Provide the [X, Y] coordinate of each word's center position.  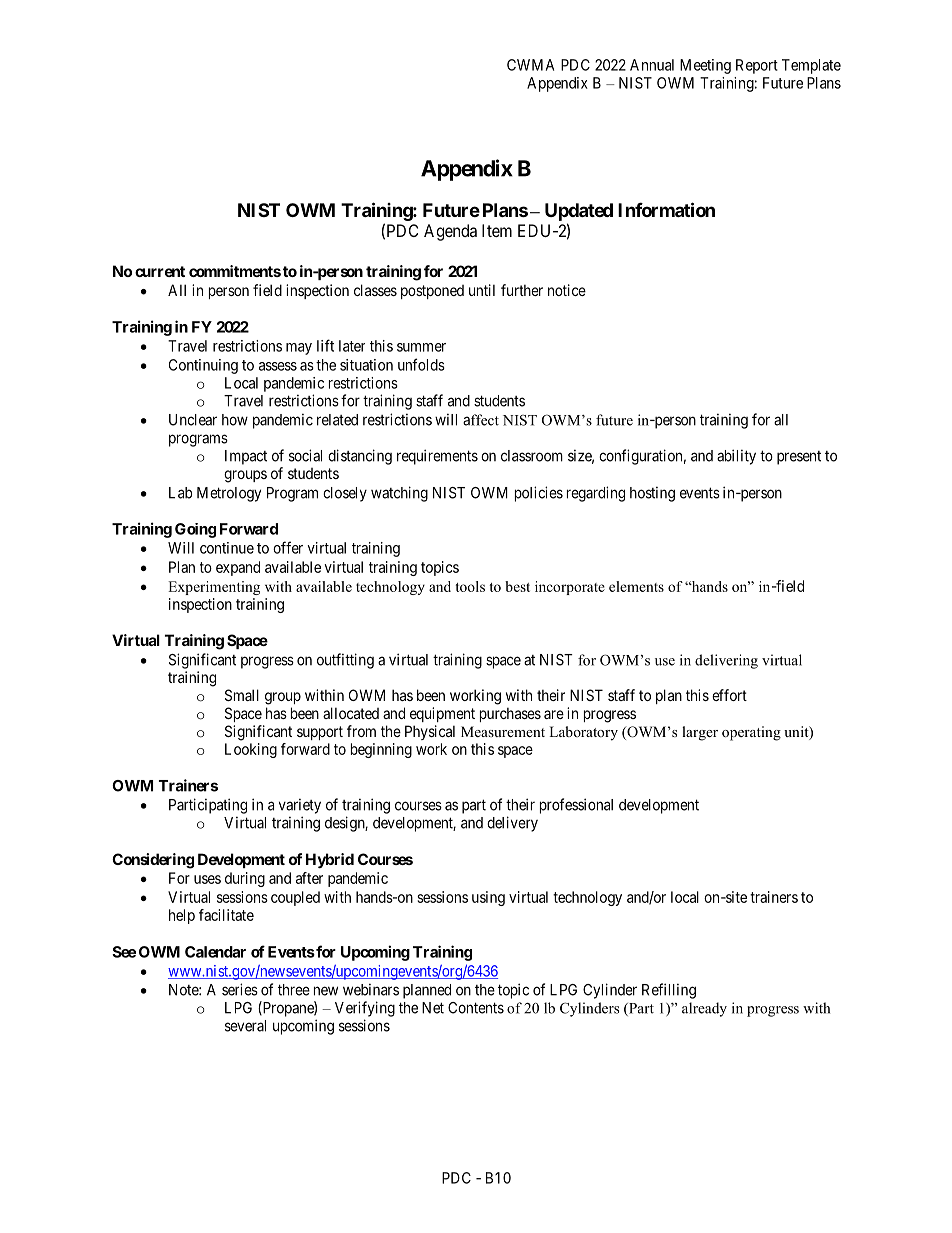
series [240, 989]
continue [227, 548]
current [160, 271]
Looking [251, 750]
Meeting [705, 66]
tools [470, 586]
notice [567, 290]
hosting [652, 494]
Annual [652, 65]
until [482, 290]
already [704, 1009]
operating [751, 733]
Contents [476, 1008]
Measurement [503, 731]
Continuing [203, 366]
